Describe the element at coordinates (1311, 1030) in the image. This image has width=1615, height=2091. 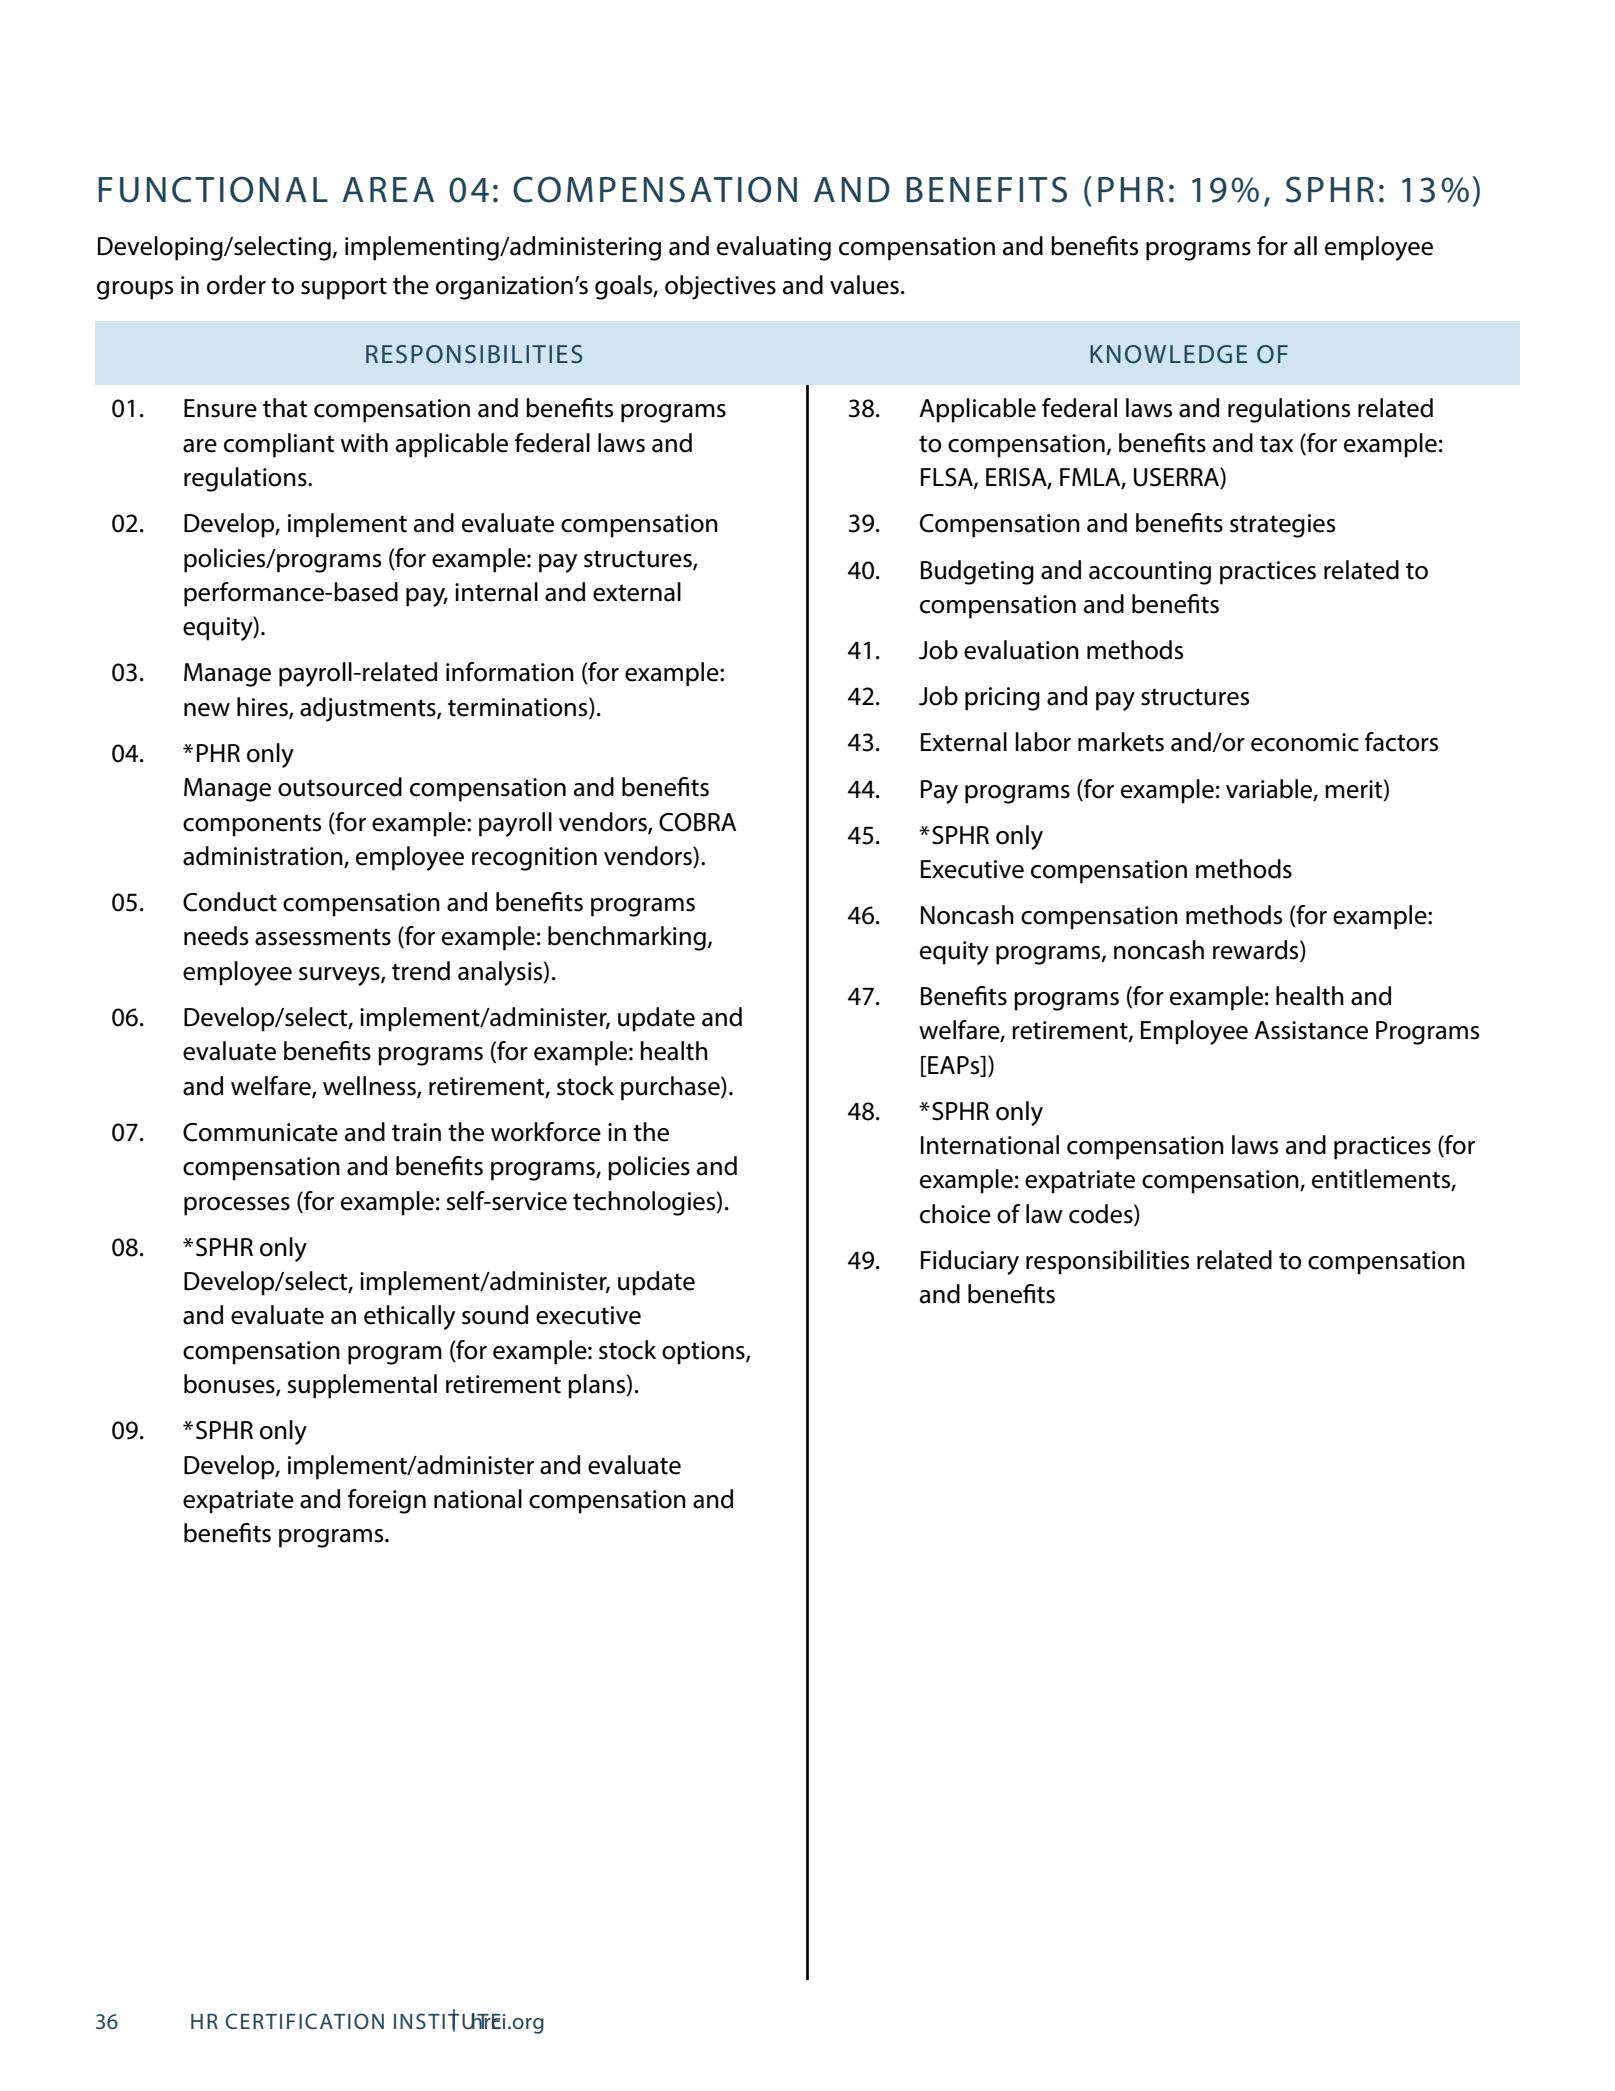
I see `Assistance` at that location.
